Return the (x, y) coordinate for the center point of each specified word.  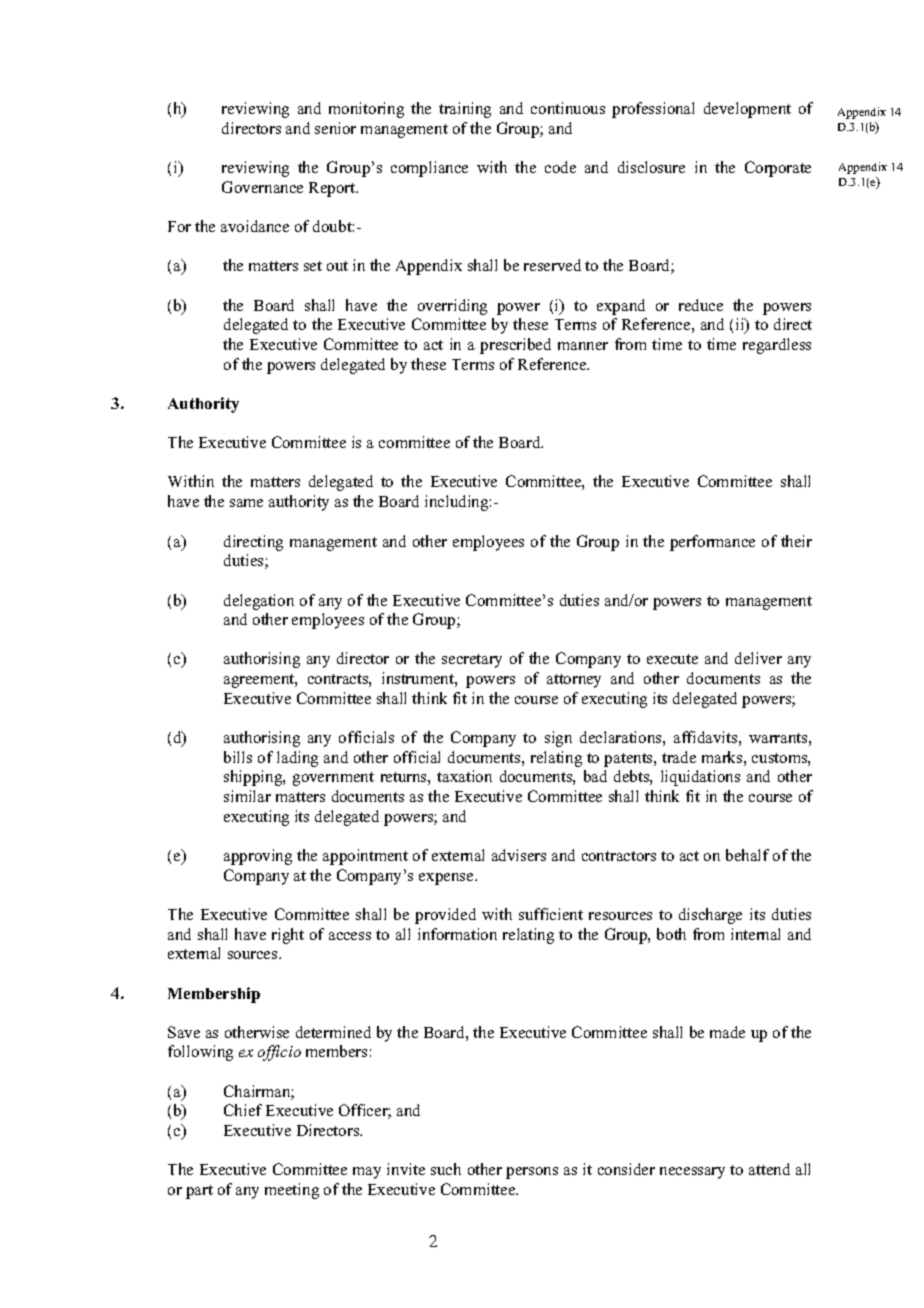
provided (445, 916)
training (465, 110)
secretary (472, 661)
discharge (710, 916)
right (288, 936)
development (747, 110)
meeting (292, 1191)
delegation (259, 602)
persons (532, 1173)
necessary (692, 1173)
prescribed (515, 346)
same (246, 503)
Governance (262, 187)
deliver (758, 658)
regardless (777, 346)
